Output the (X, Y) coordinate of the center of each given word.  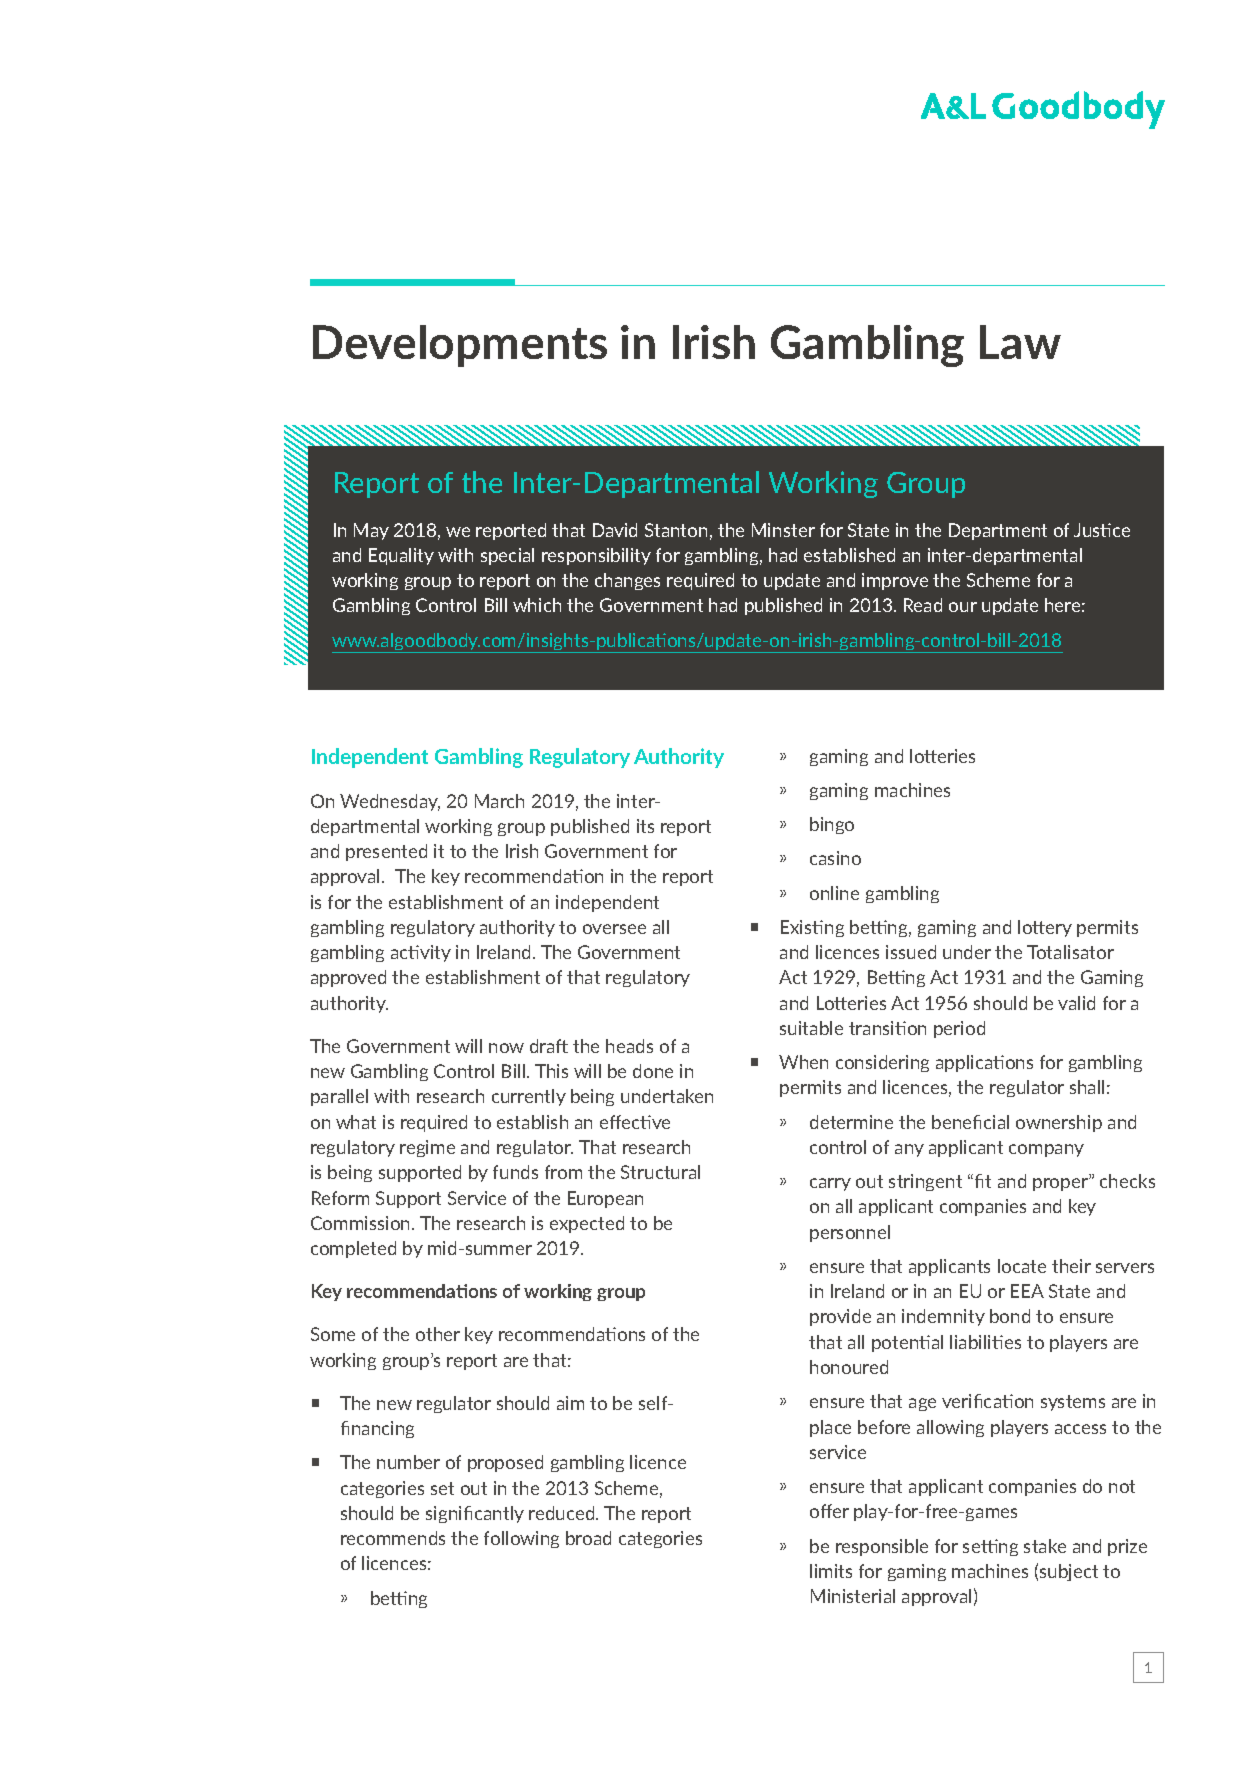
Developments (460, 346)
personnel (850, 1233)
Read (923, 605)
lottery (1045, 928)
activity (421, 953)
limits (831, 1571)
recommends (393, 1538)
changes (627, 581)
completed (353, 1249)
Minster (783, 530)
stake (1045, 1546)
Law (1020, 342)
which (537, 605)
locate (1022, 1266)
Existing (812, 928)
